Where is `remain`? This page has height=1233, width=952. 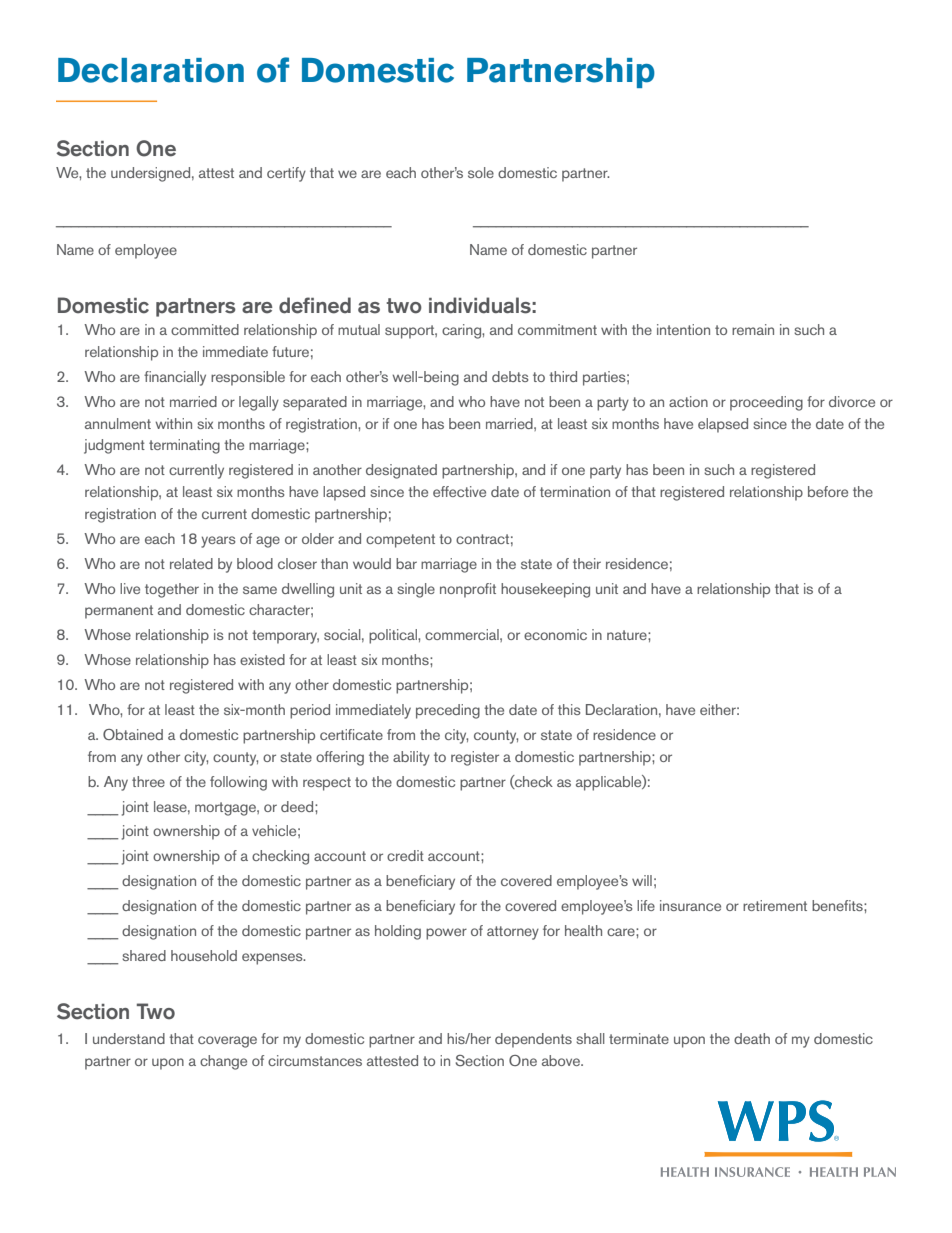
remain is located at coordinates (753, 329).
